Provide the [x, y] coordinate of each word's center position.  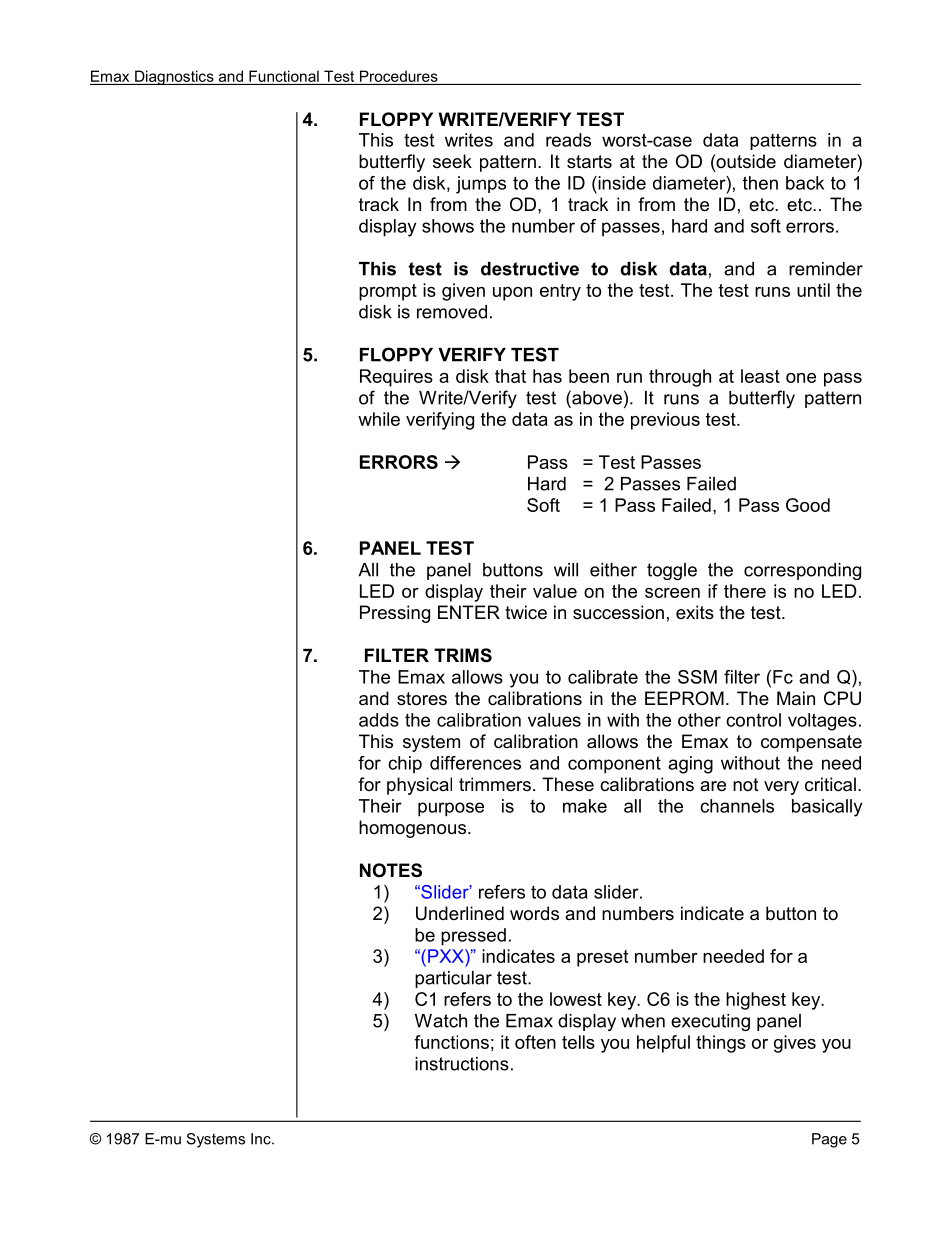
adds [379, 720]
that [510, 376]
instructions [462, 1064]
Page [829, 1140]
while [379, 419]
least [760, 376]
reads [568, 140]
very [781, 788]
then [760, 183]
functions [451, 1042]
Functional [284, 76]
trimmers [495, 784]
